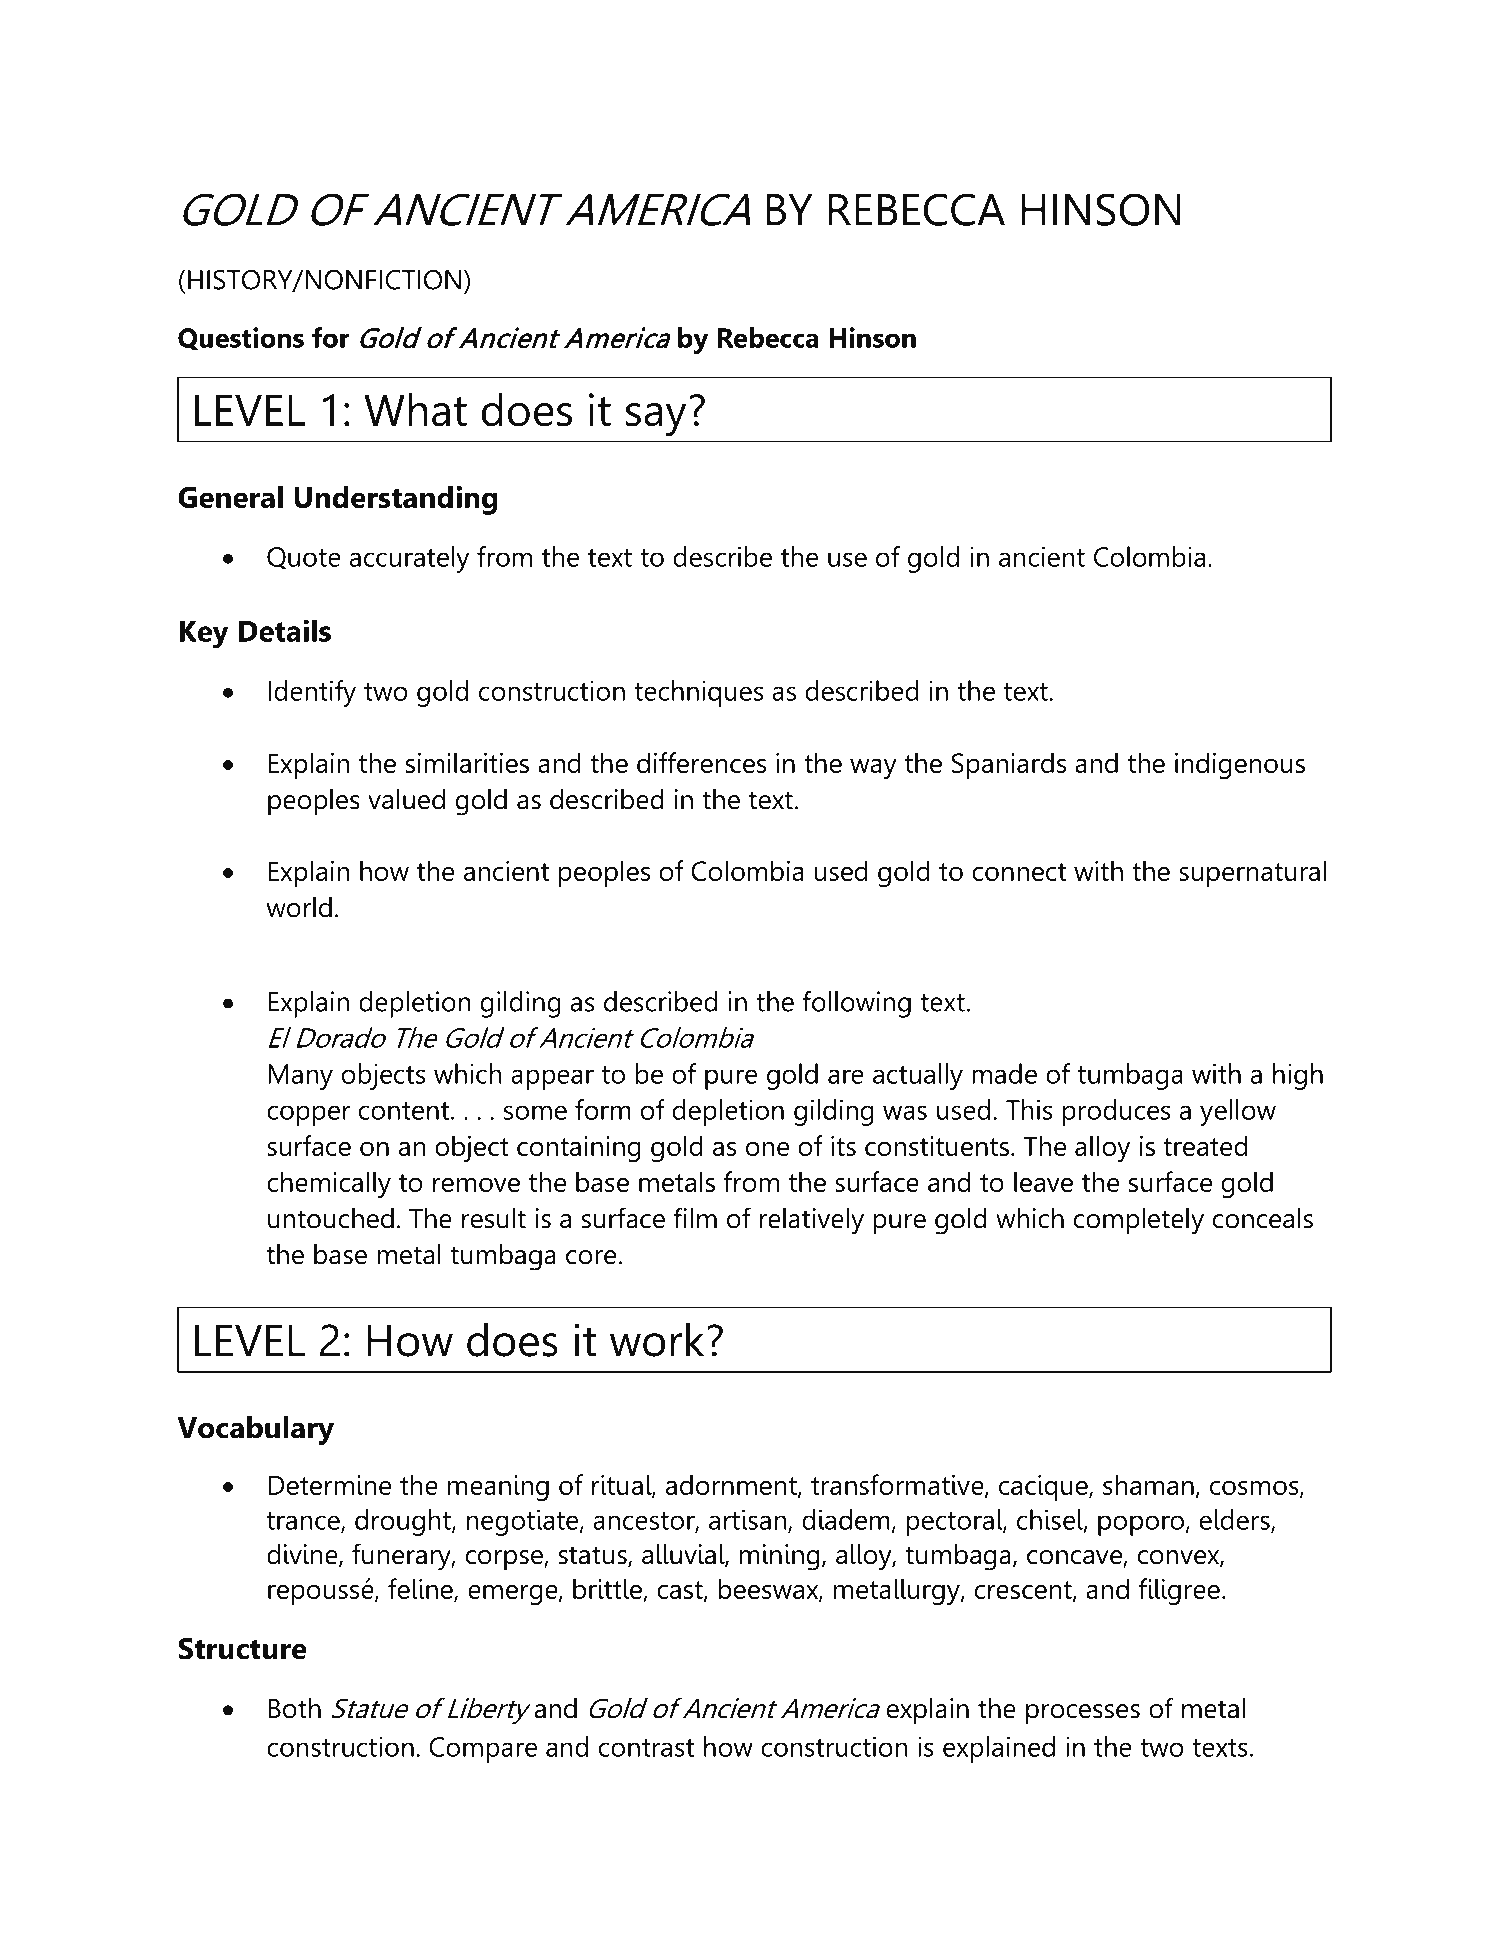  I want to click on following, so click(857, 1004).
